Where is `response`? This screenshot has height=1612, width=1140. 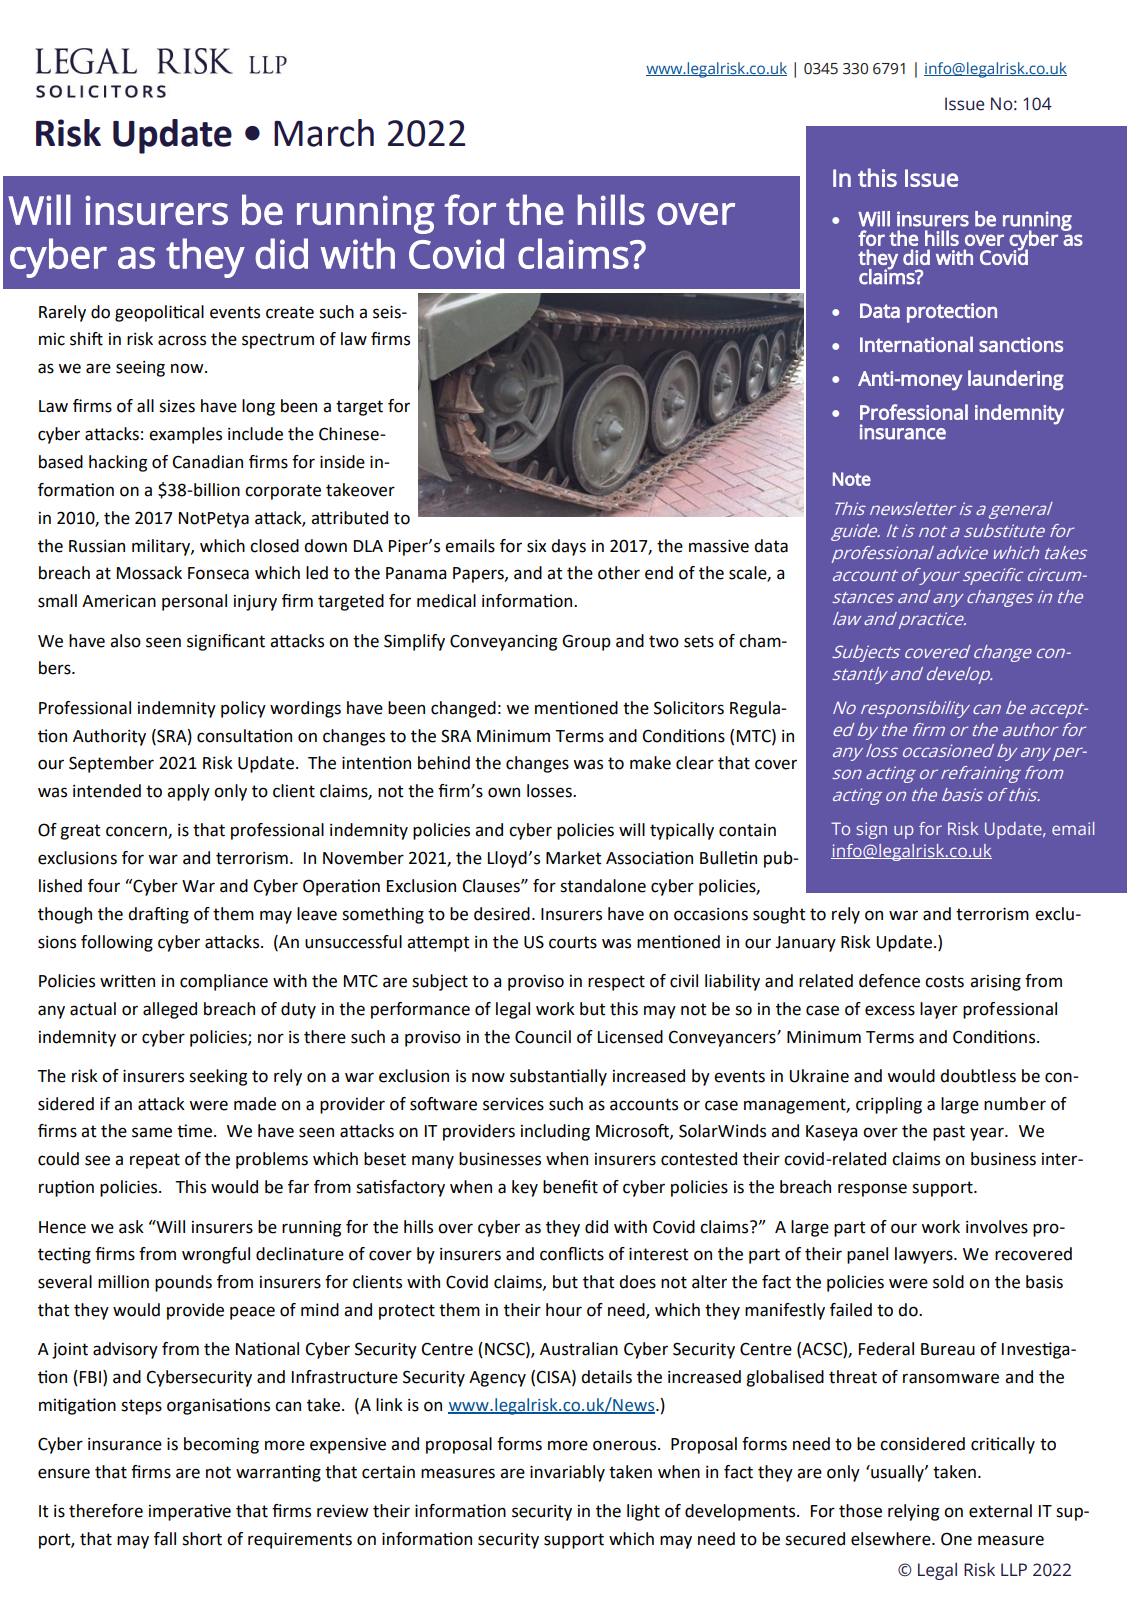
response is located at coordinates (872, 1190).
